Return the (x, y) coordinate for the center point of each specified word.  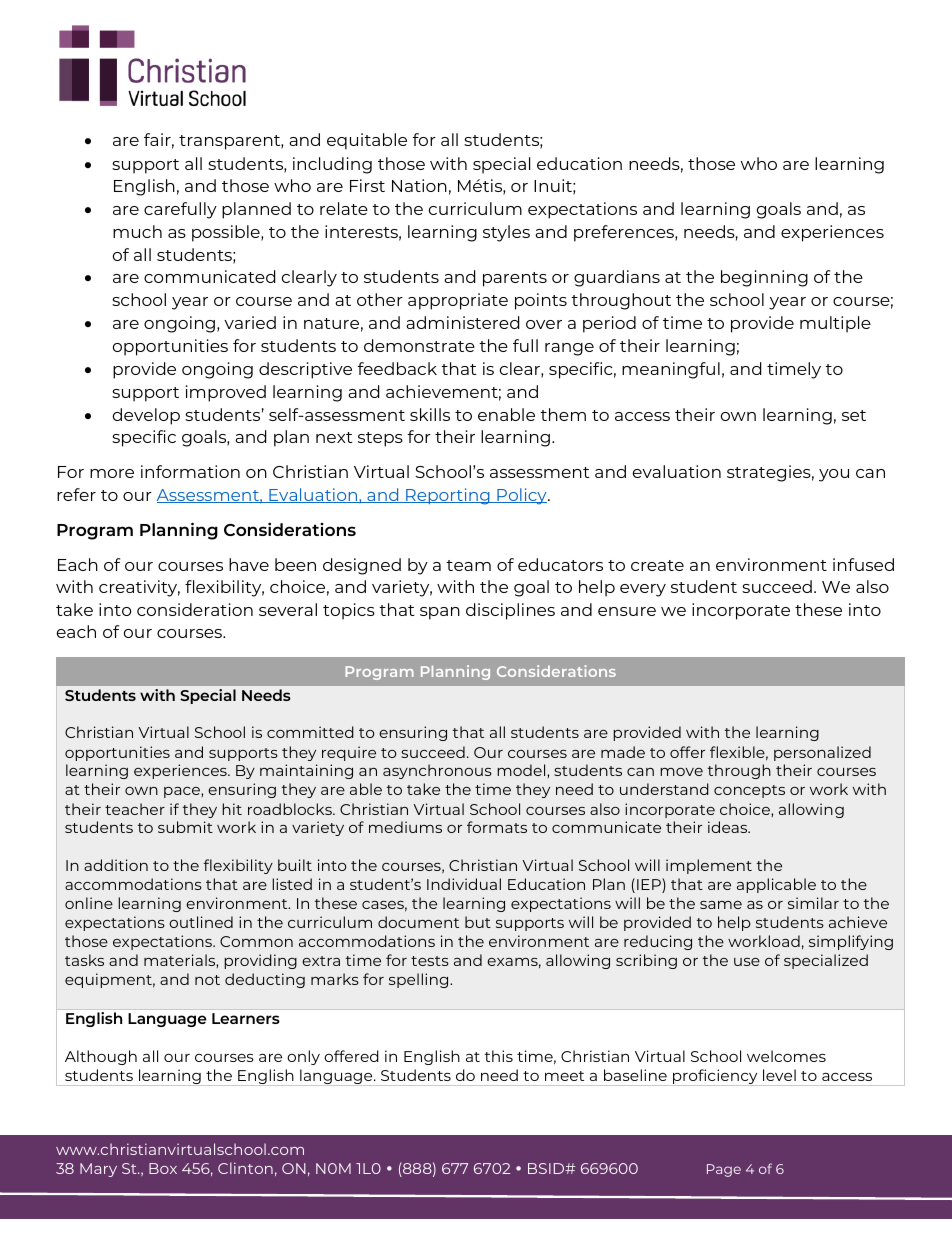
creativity (139, 588)
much (137, 231)
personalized (822, 753)
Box (163, 1168)
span (440, 613)
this (498, 1056)
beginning (764, 278)
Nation (419, 185)
